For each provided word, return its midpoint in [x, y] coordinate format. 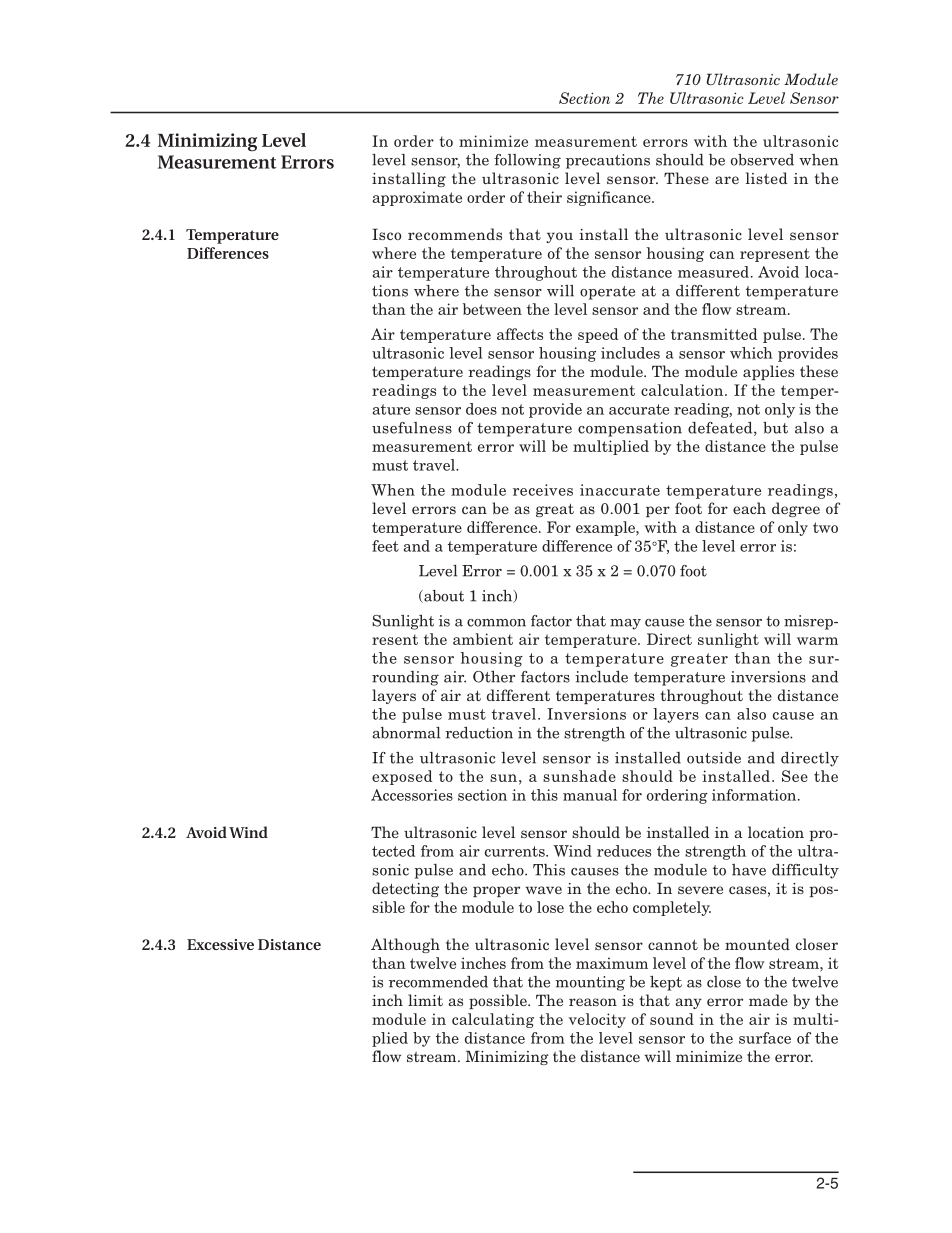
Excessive [220, 944]
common [496, 623]
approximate [417, 198]
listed [766, 178]
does [481, 409]
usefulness [412, 428]
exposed [402, 777]
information [755, 795]
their [544, 197]
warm [817, 641]
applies [768, 372]
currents [516, 851]
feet [385, 546]
